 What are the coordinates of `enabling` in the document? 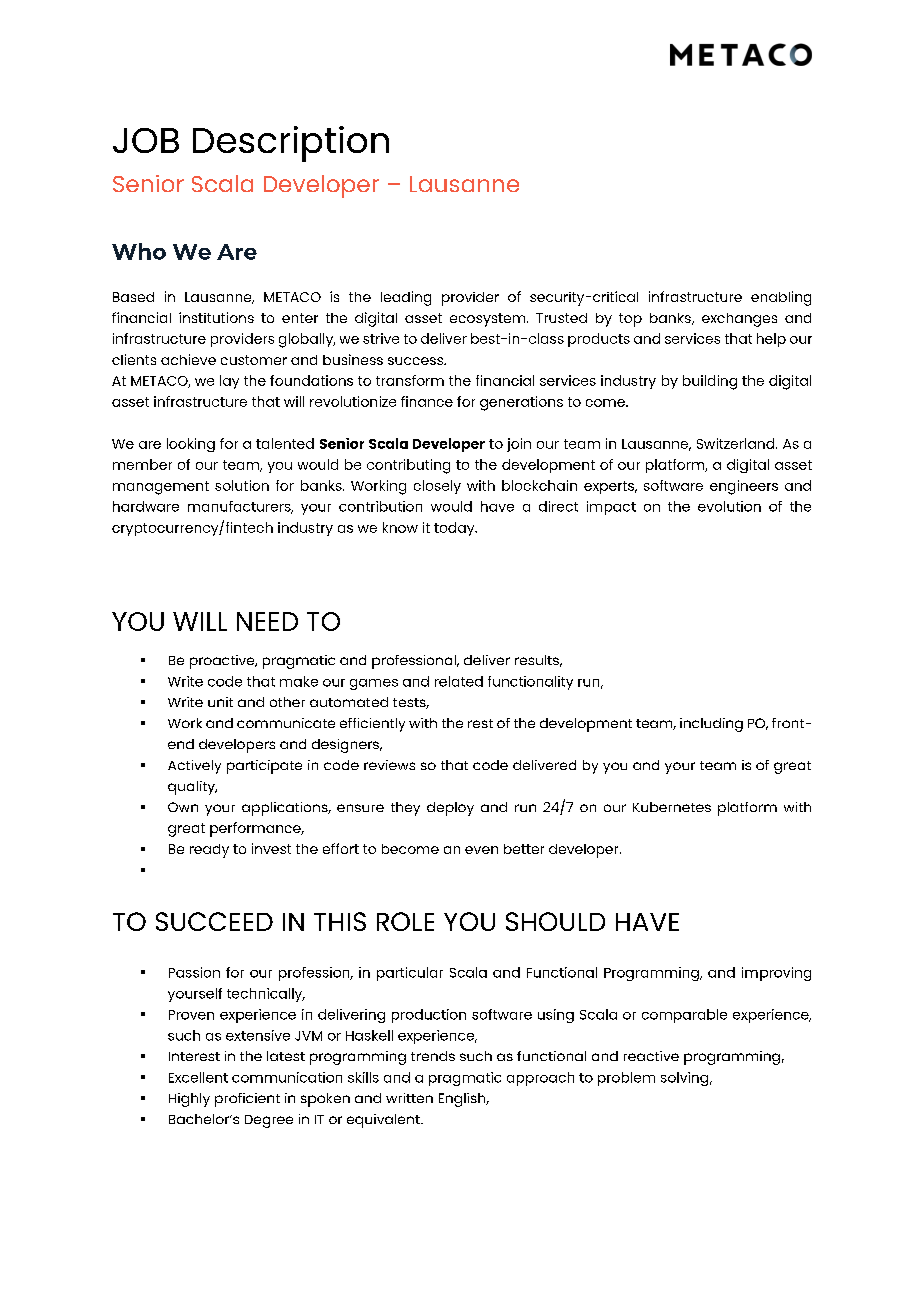 It's located at (781, 298).
